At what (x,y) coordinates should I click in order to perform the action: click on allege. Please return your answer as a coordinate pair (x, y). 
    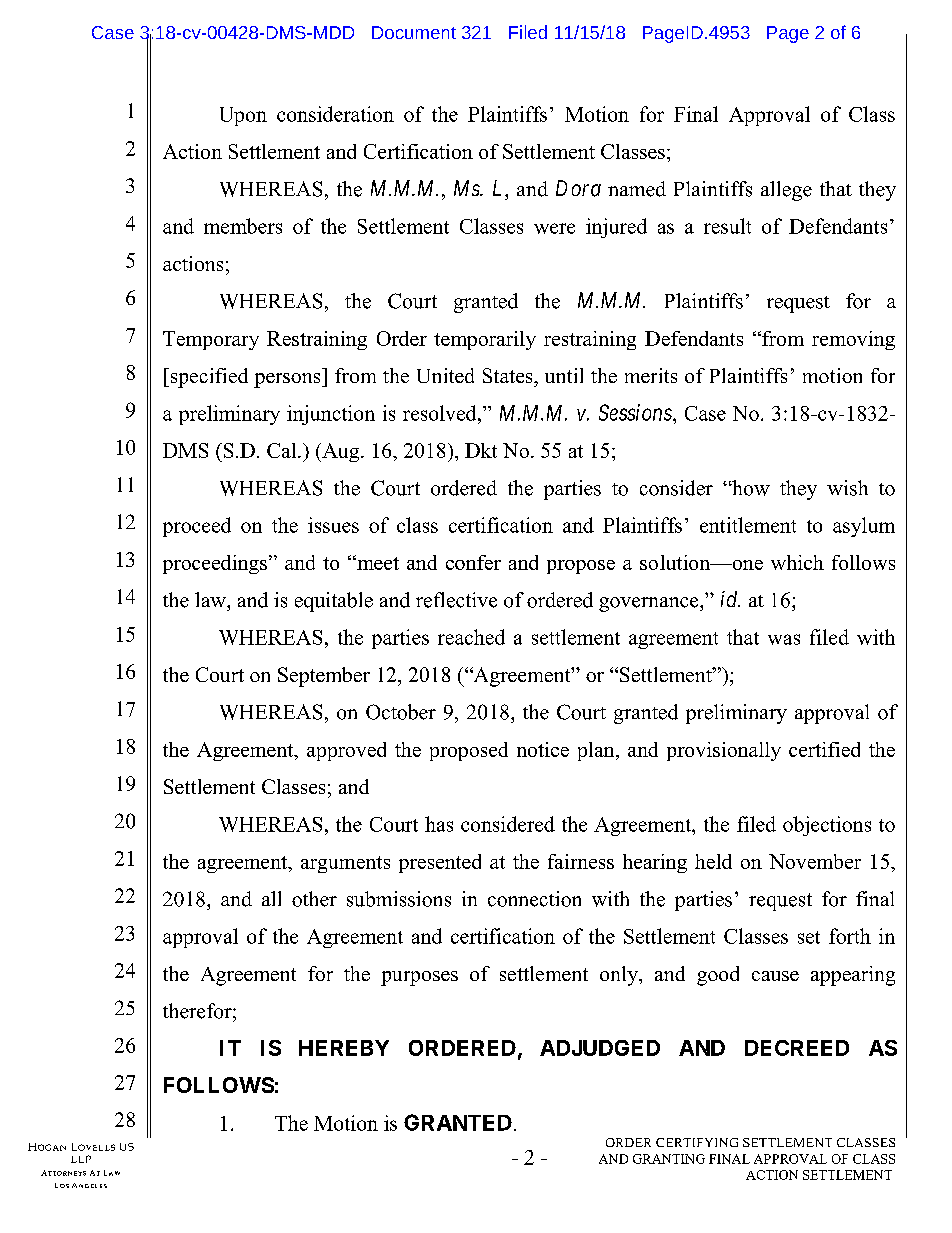
    Looking at the image, I should click on (786, 191).
